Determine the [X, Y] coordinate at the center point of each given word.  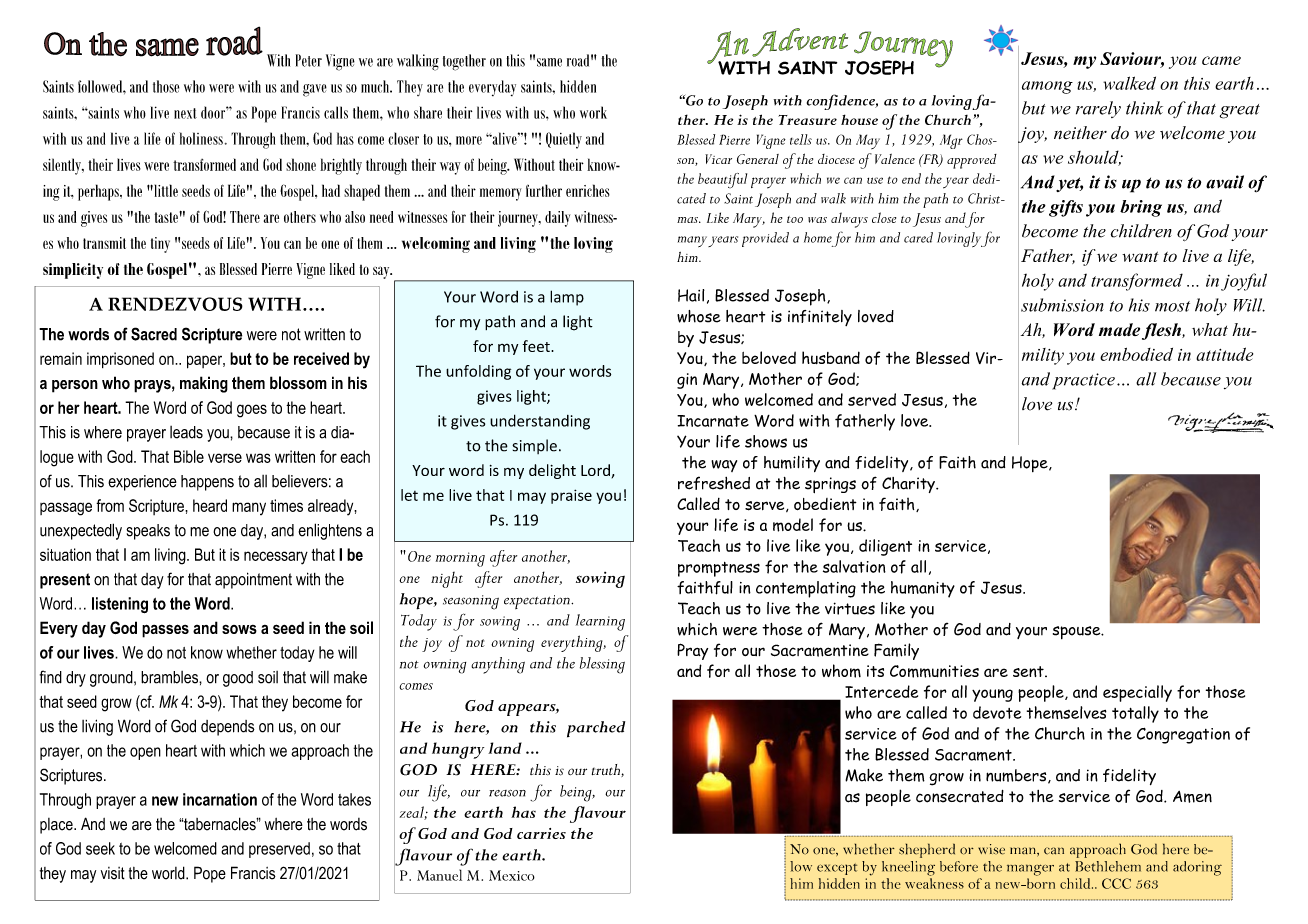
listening [120, 605]
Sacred [154, 334]
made [1121, 331]
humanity [923, 589]
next [185, 113]
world [169, 873]
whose [699, 316]
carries [541, 833]
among [1047, 87]
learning [600, 622]
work [593, 112]
